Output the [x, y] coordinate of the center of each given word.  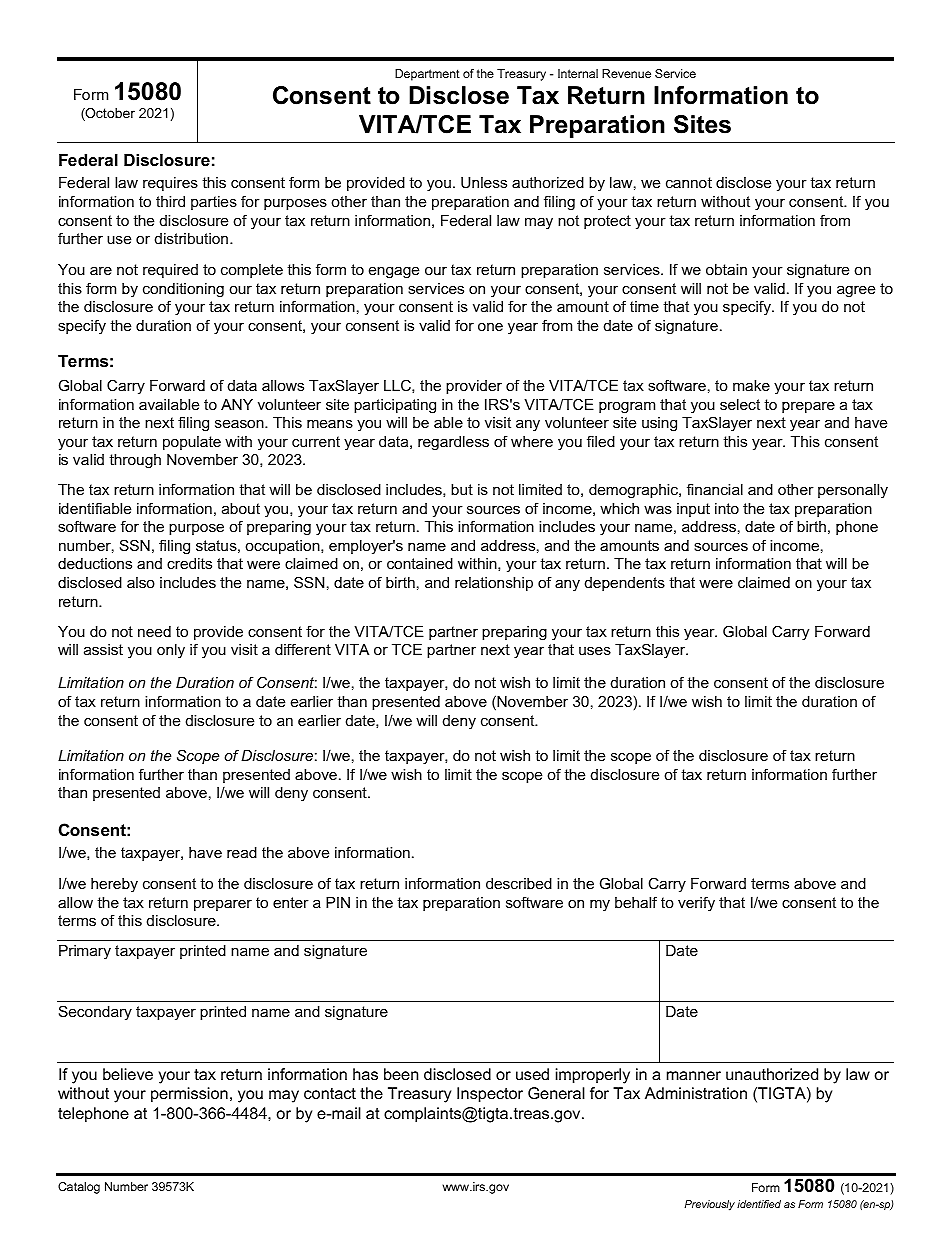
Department [427, 75]
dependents [625, 584]
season [240, 423]
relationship [494, 584]
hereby [114, 885]
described [519, 883]
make [751, 385]
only [171, 651]
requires [170, 184]
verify [696, 904]
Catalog [79, 1188]
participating [395, 406]
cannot [689, 182]
